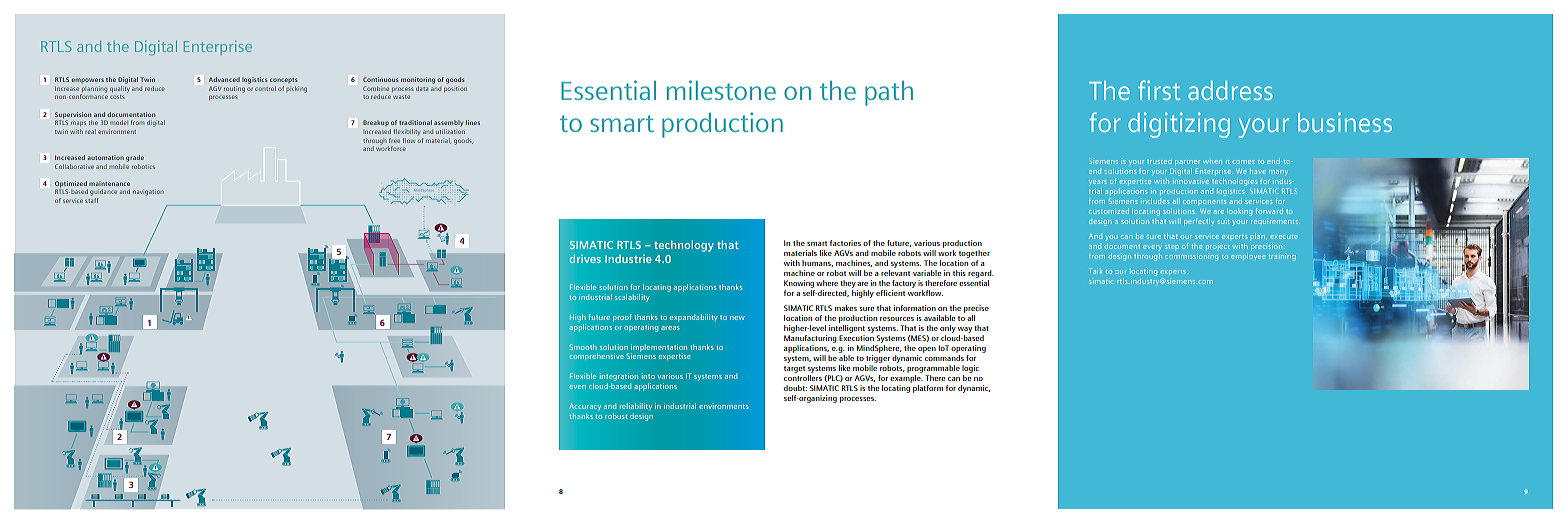 The image size is (1568, 524). What do you see at coordinates (135, 158) in the screenshot?
I see `grade` at bounding box center [135, 158].
